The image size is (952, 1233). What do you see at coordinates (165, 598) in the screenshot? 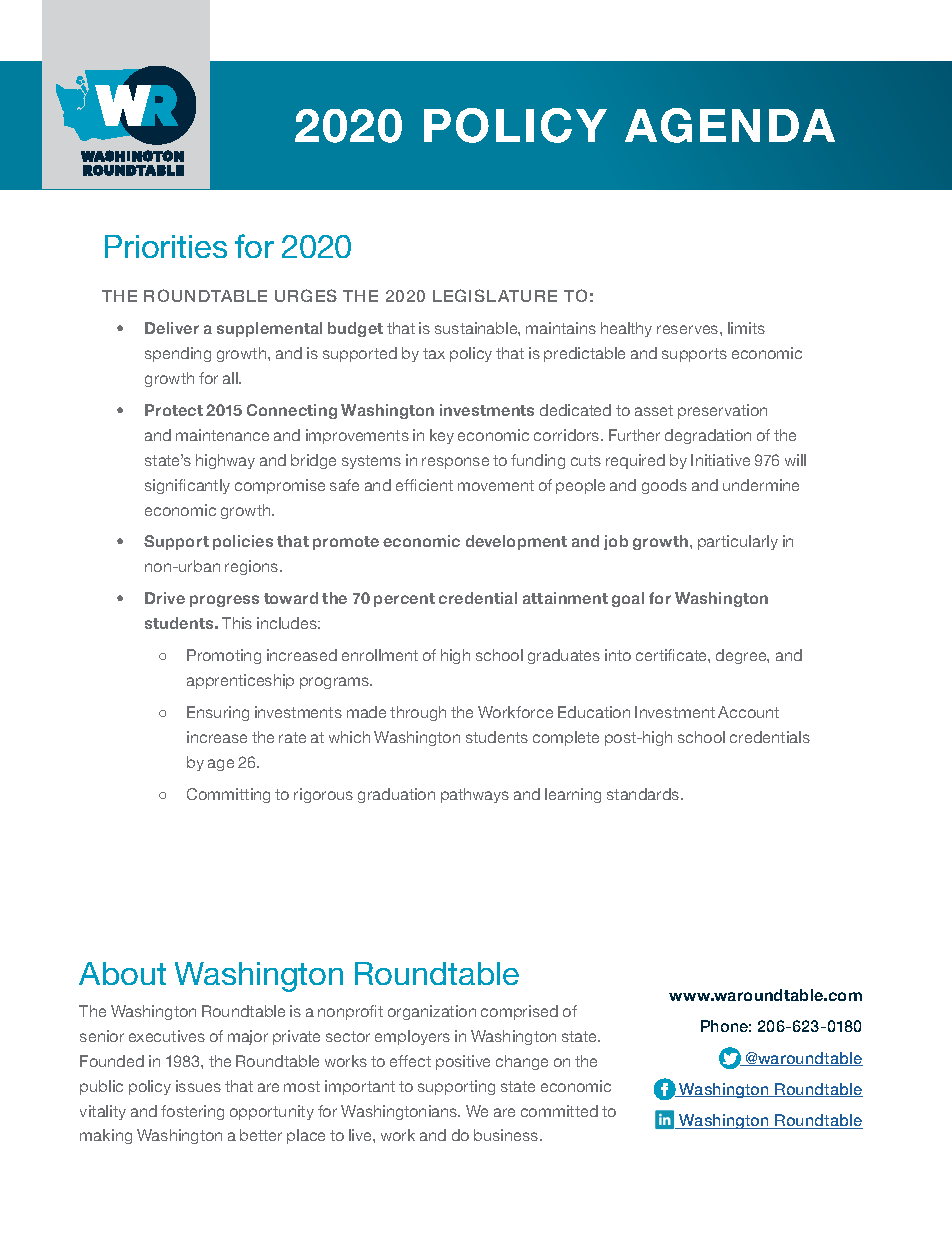
I see `Drive` at bounding box center [165, 598].
